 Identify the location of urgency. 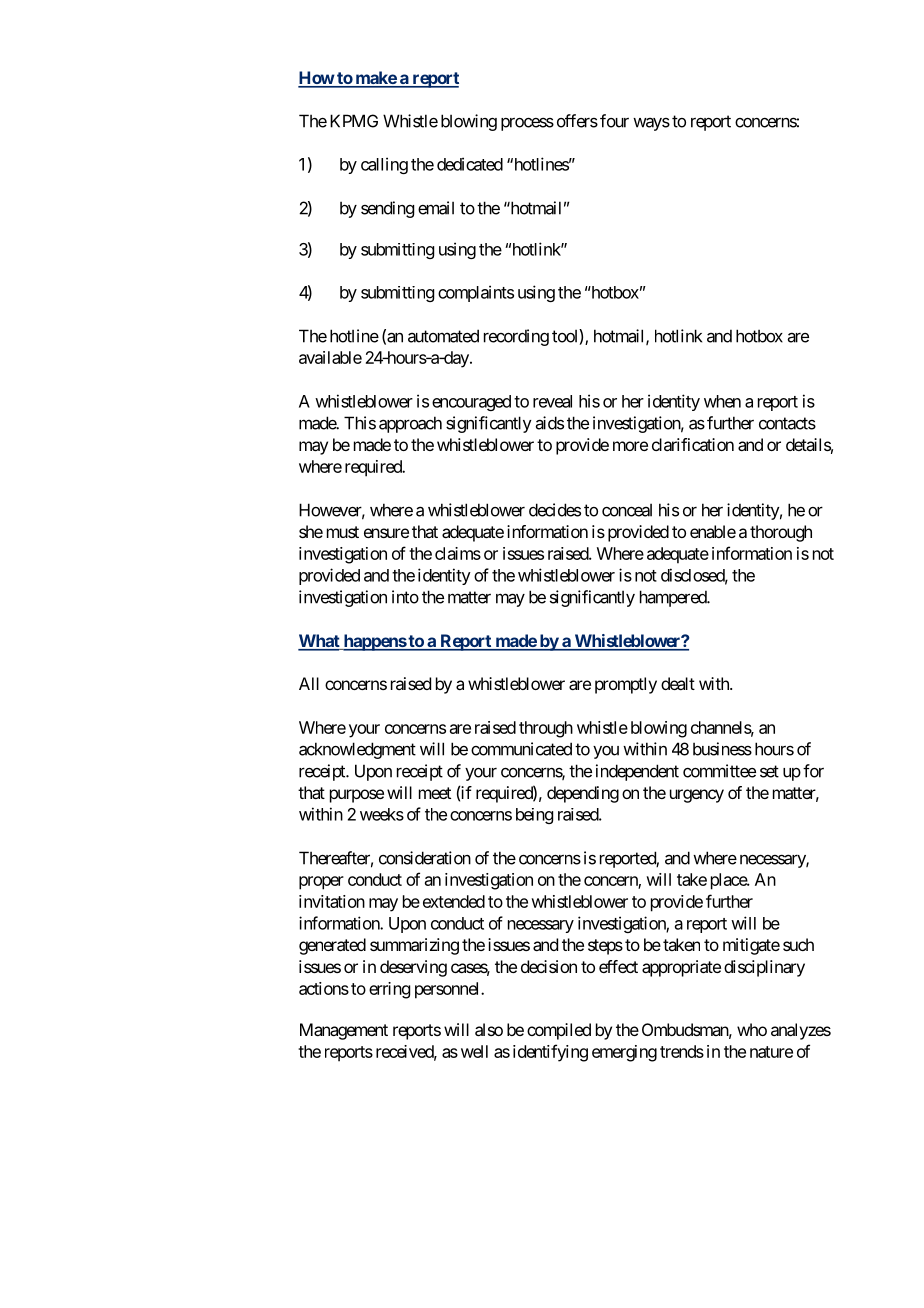
(697, 796).
